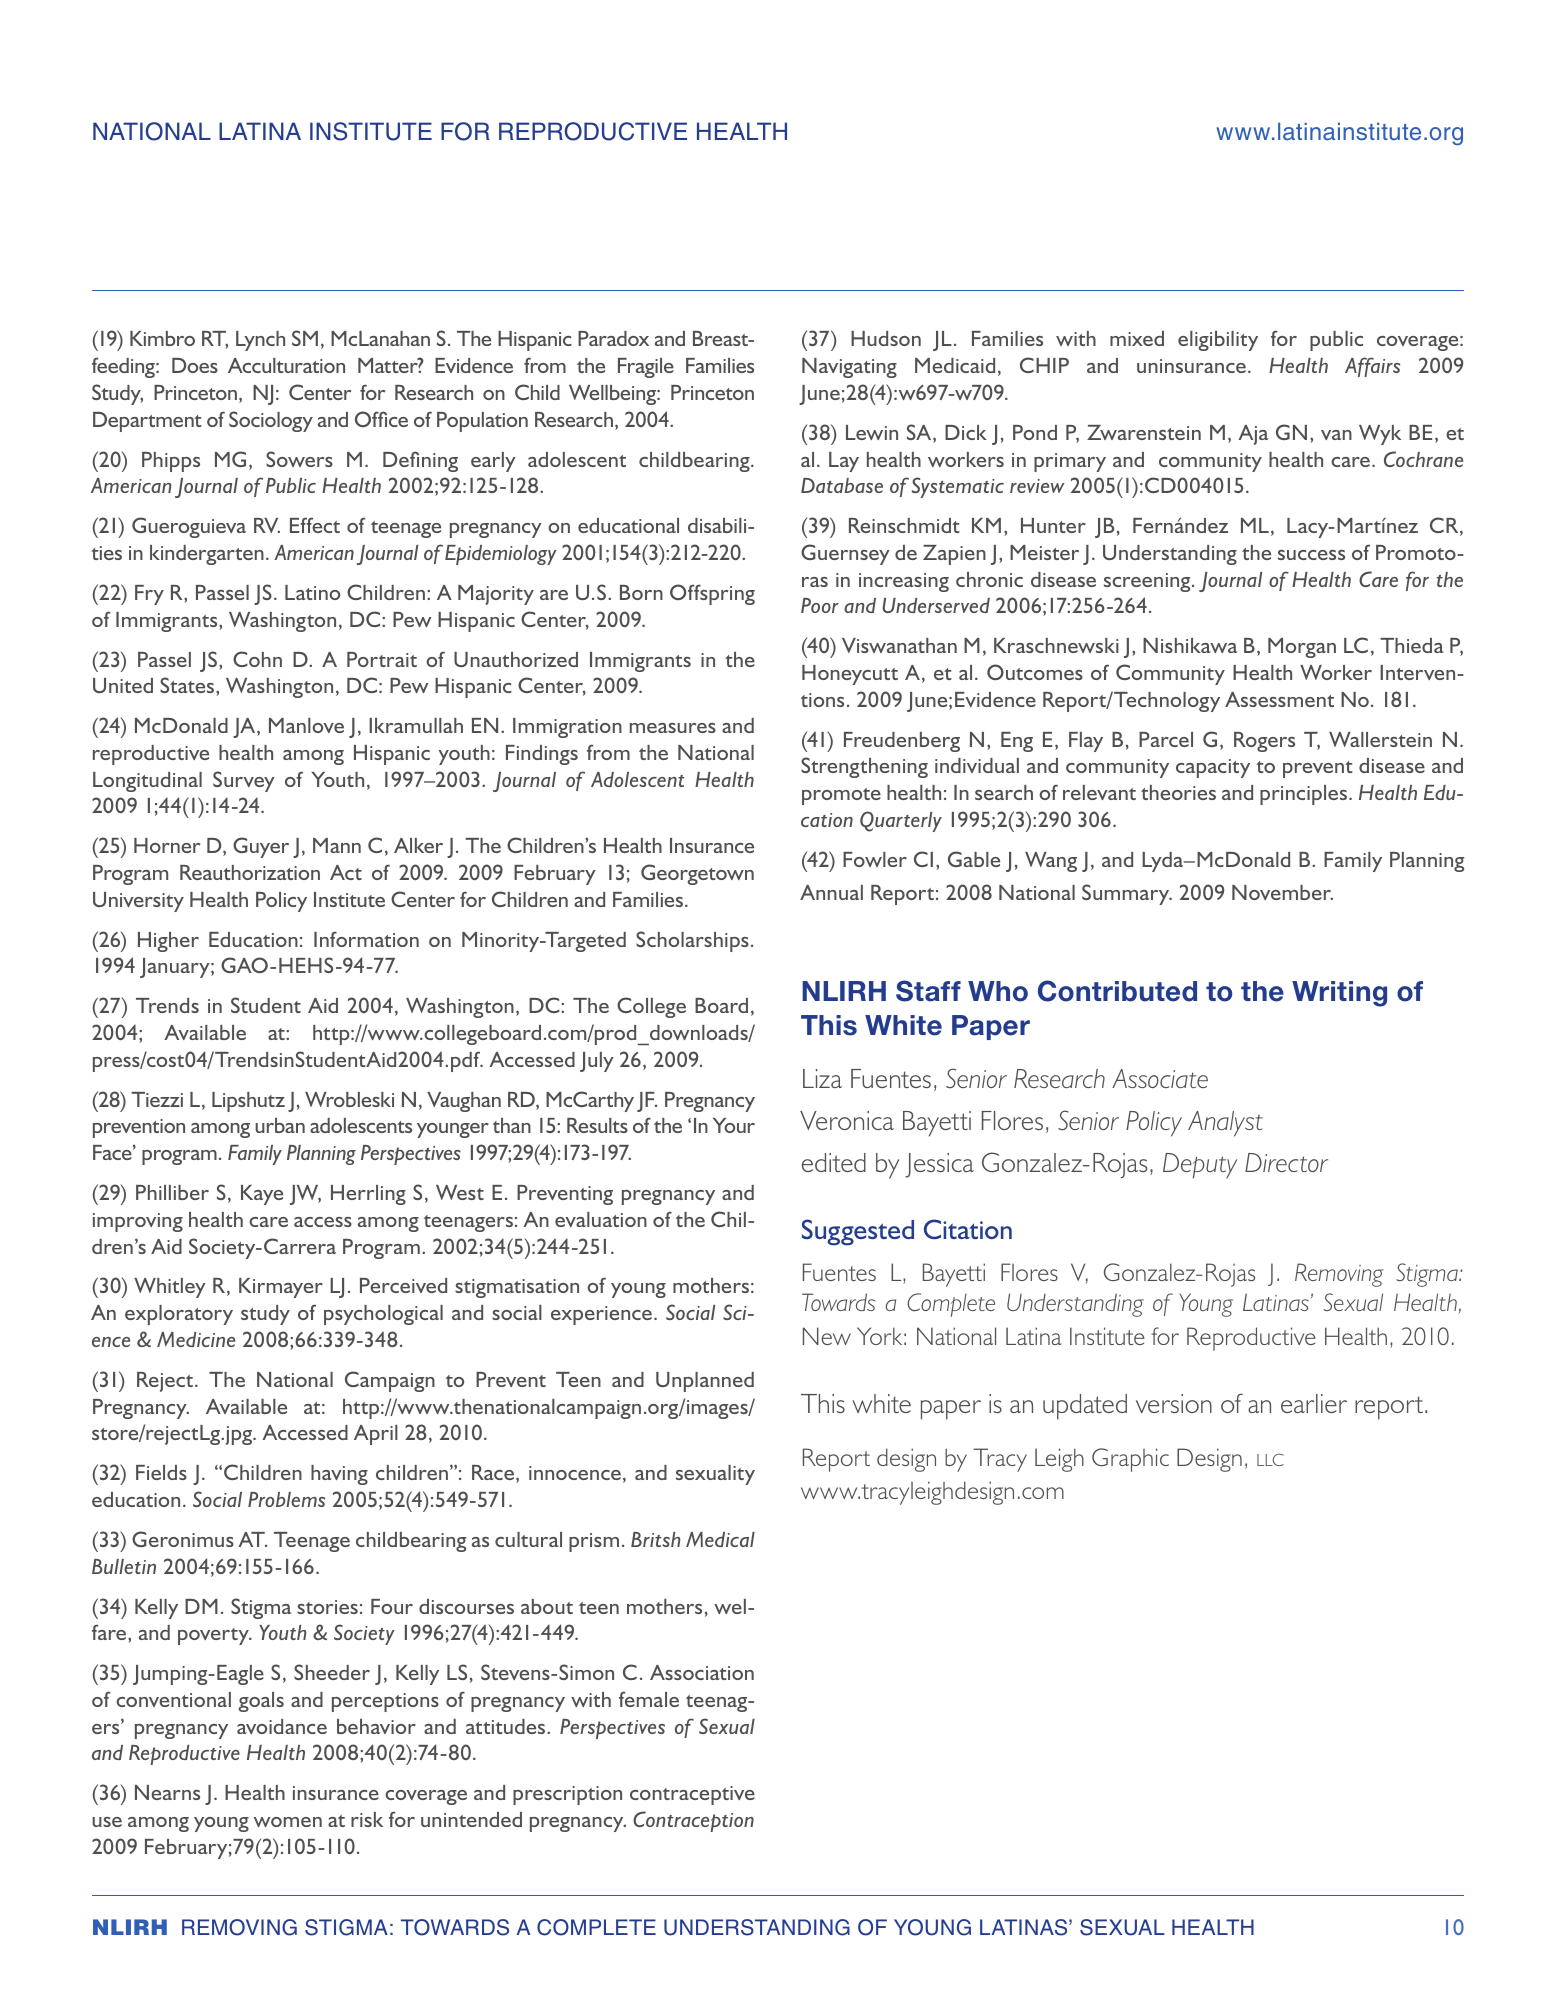 The image size is (1556, 2014). Describe the element at coordinates (849, 368) in the screenshot. I see `Navigating` at that location.
